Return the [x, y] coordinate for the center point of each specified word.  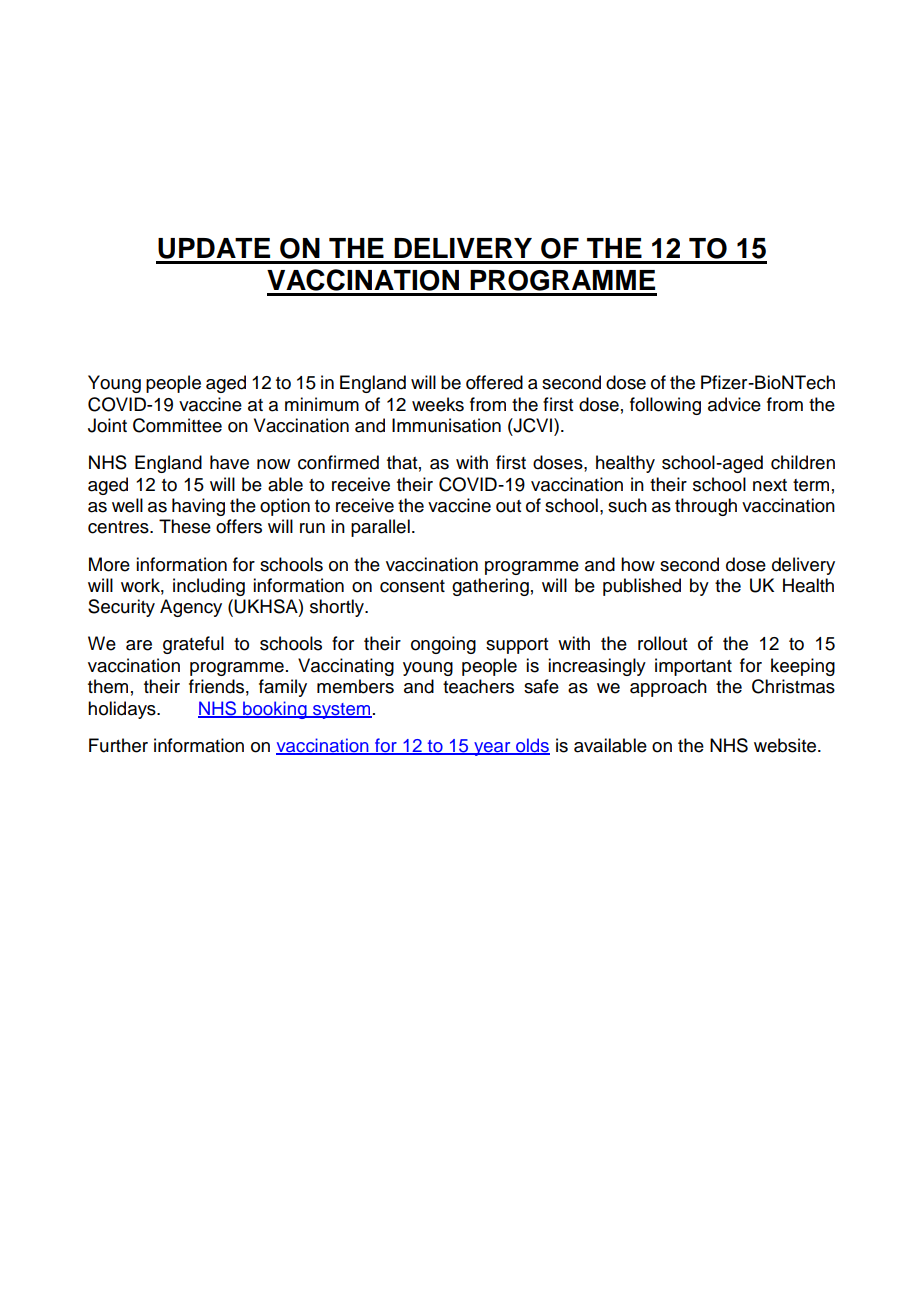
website [786, 745]
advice [734, 404]
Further [118, 745]
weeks [438, 404]
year [492, 749]
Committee [177, 425]
